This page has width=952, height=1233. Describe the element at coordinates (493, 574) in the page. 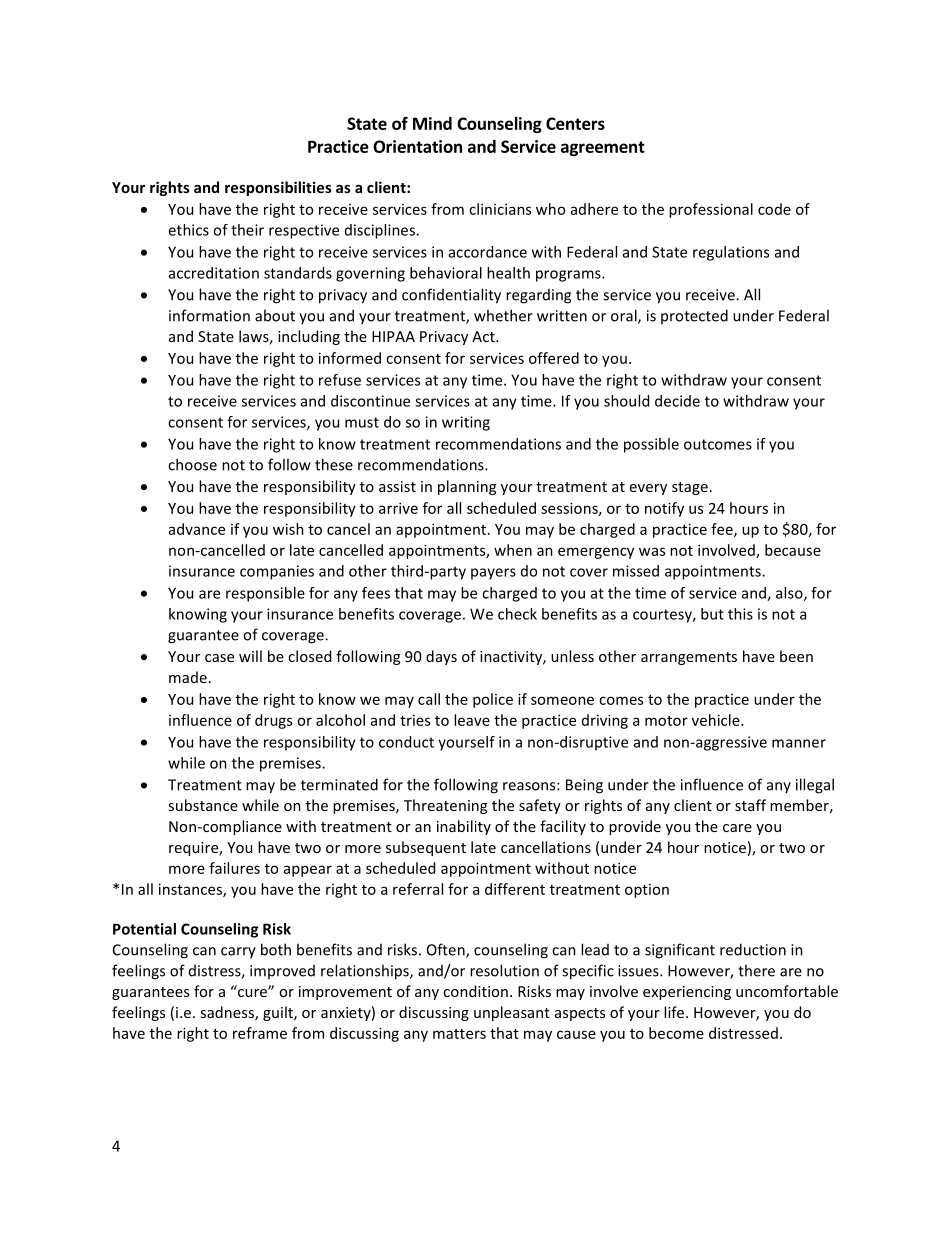

I see `payers` at that location.
